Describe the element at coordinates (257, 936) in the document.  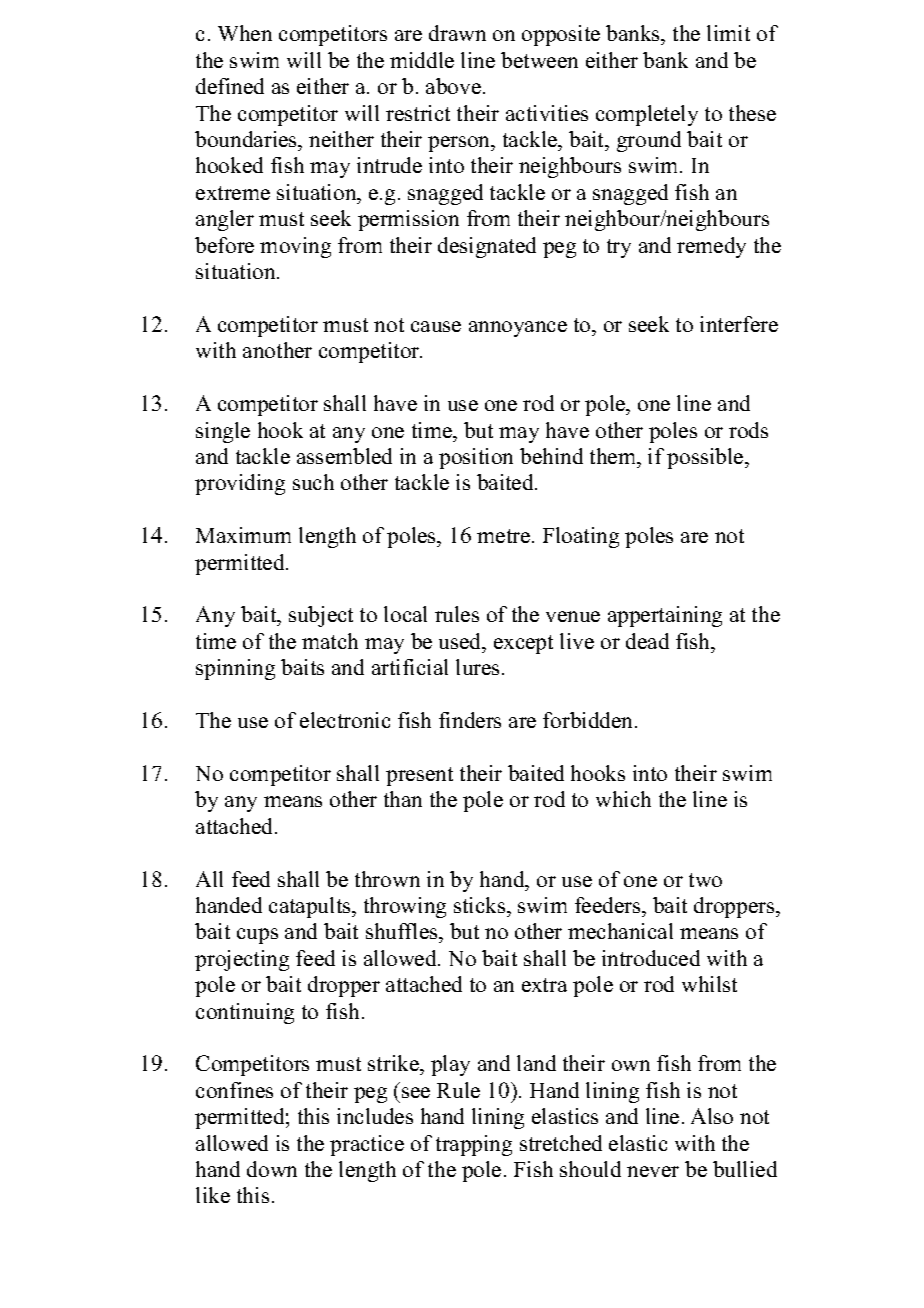
I see `cups` at that location.
